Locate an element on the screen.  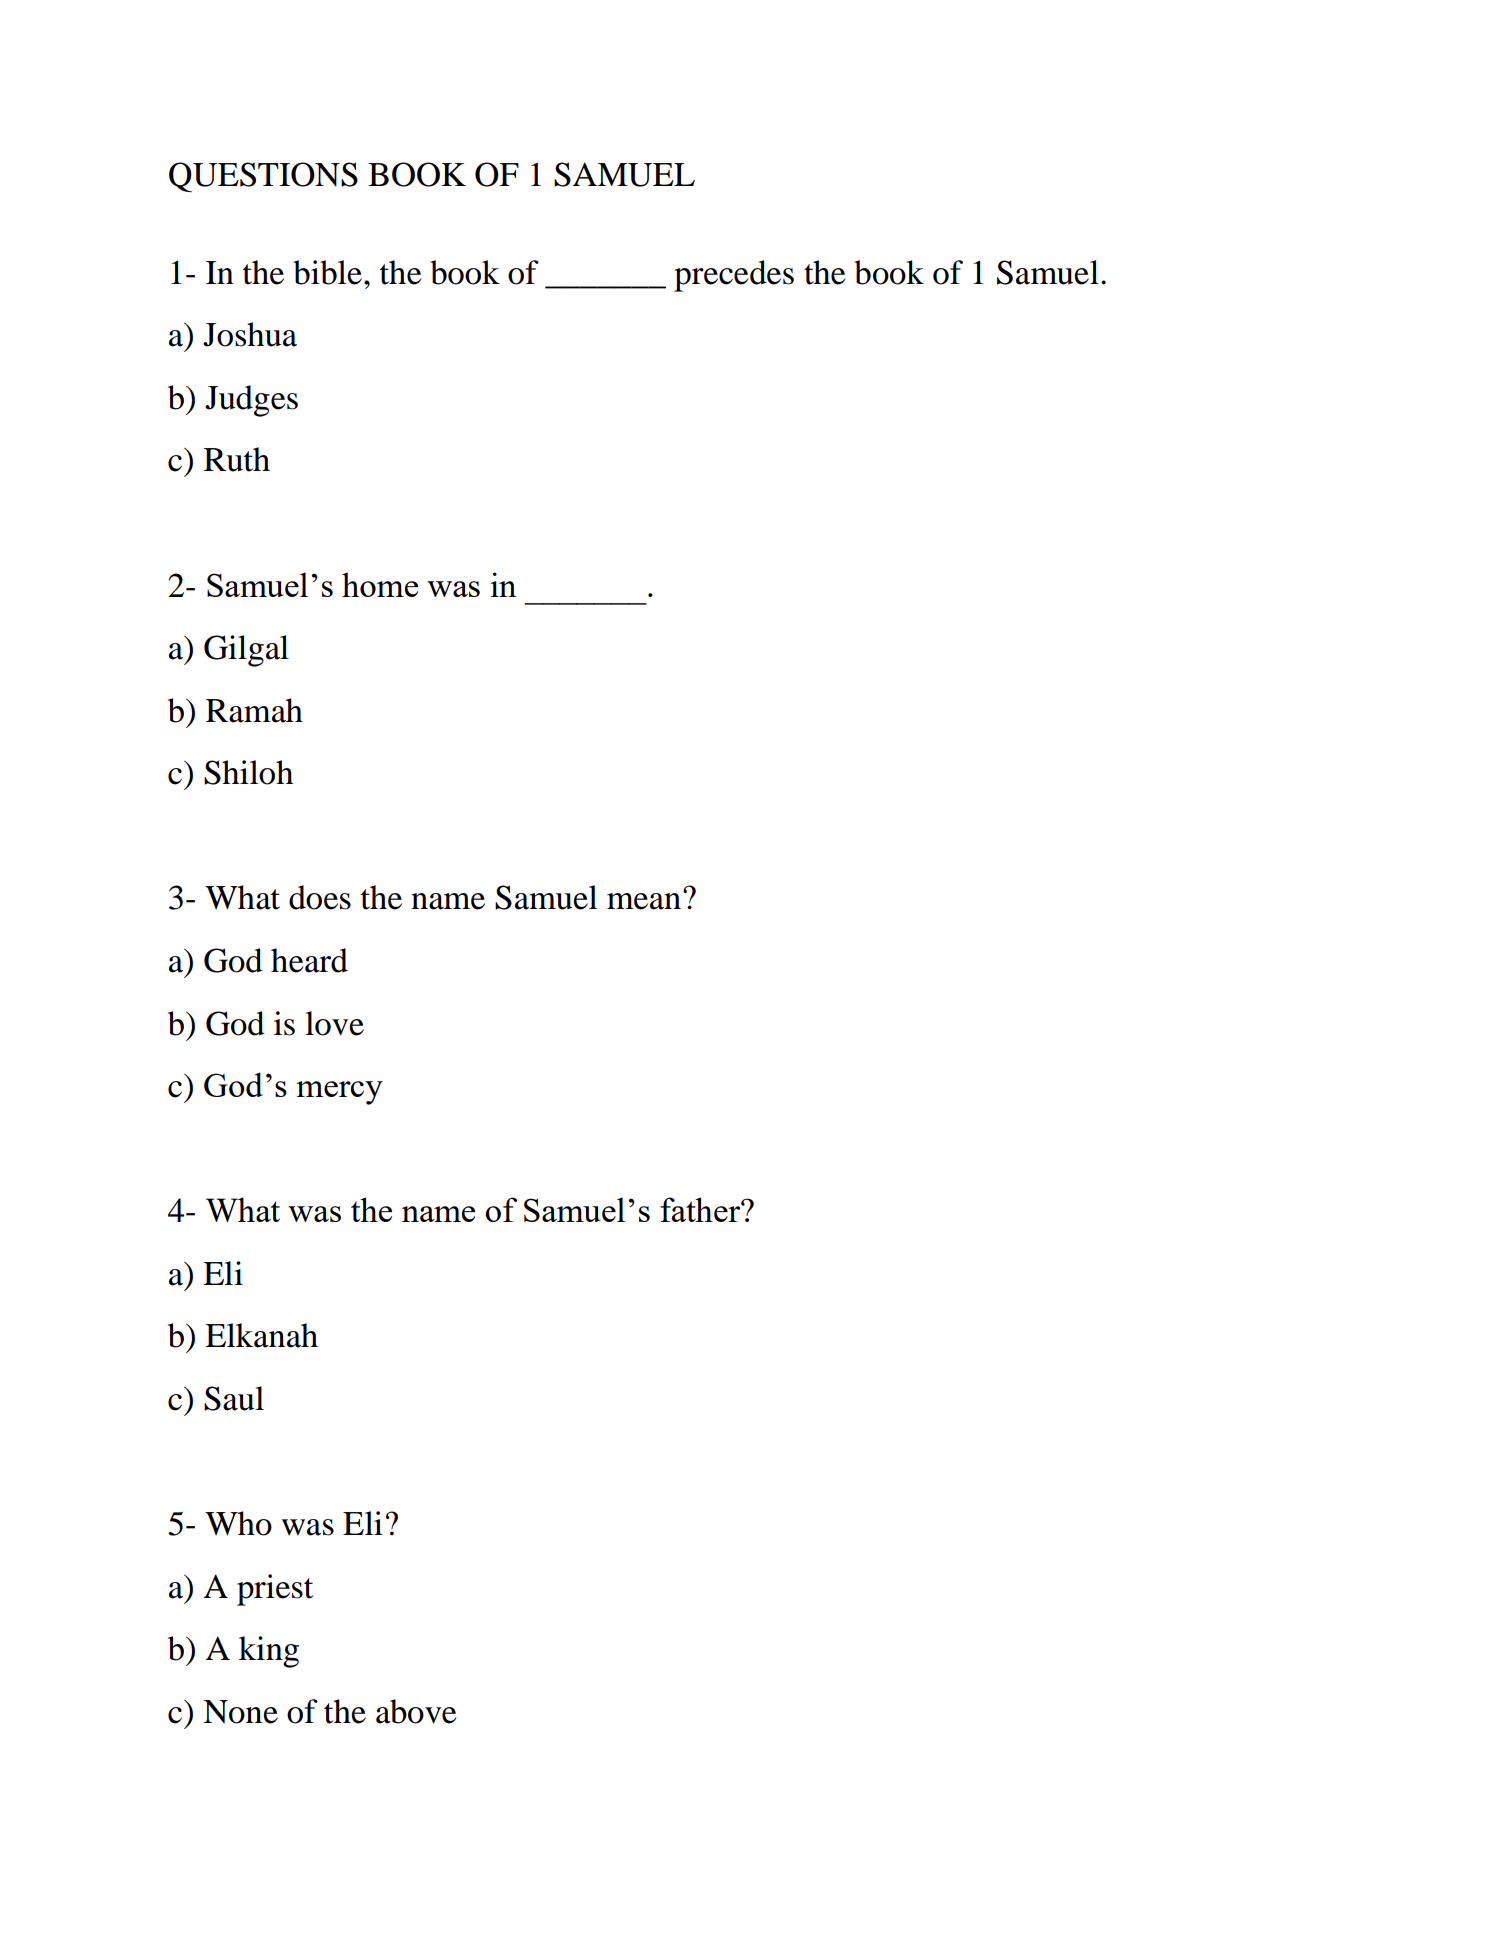
mean is located at coordinates (644, 901).
